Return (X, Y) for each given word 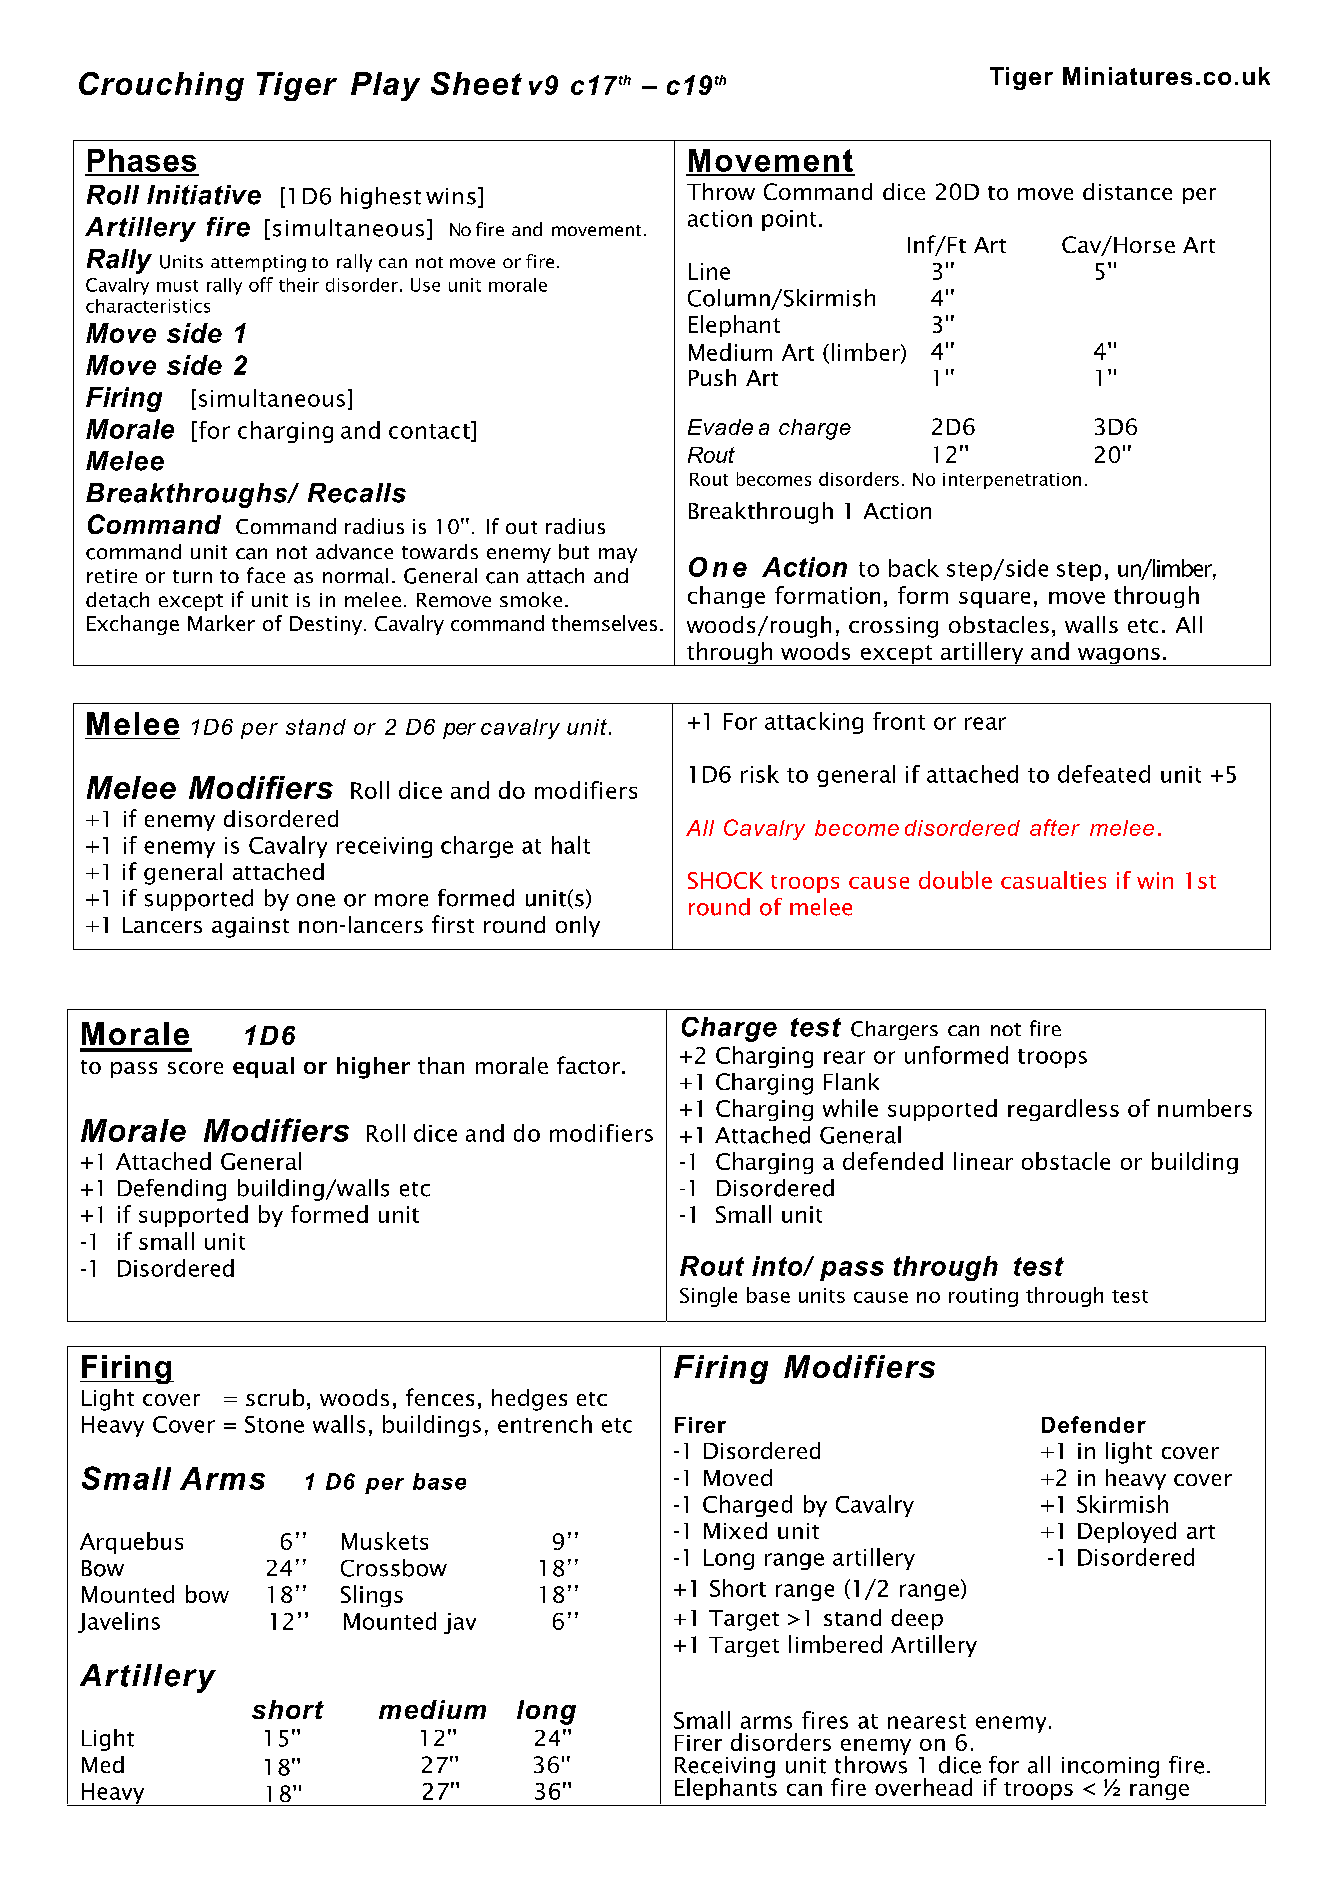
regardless (1063, 1110)
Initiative (204, 195)
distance (1127, 191)
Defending (172, 1190)
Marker (221, 623)
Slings (372, 1596)
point (789, 220)
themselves (604, 623)
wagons (1118, 657)
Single (708, 1297)
